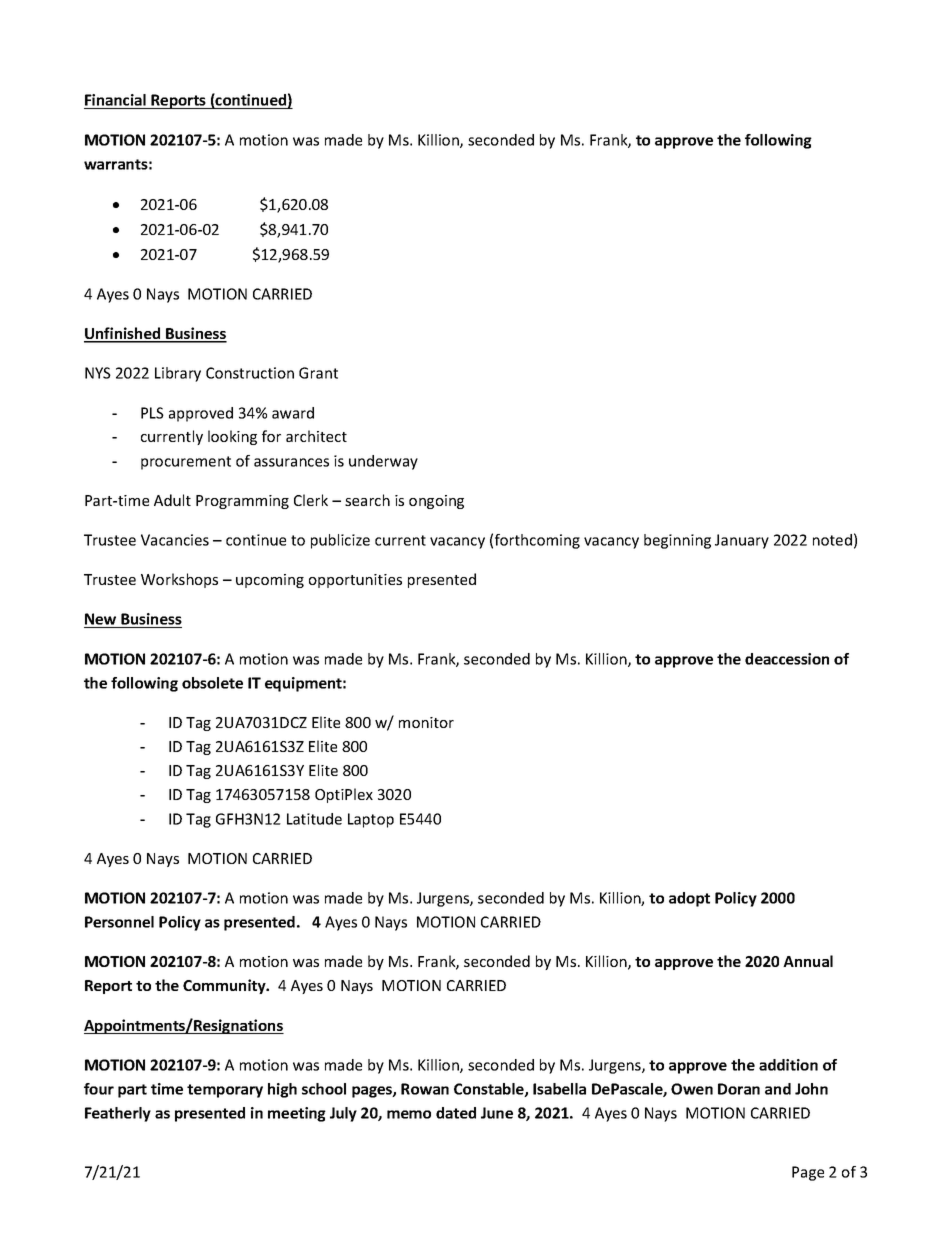  What do you see at coordinates (425, 1089) in the image?
I see `Rowan` at bounding box center [425, 1089].
